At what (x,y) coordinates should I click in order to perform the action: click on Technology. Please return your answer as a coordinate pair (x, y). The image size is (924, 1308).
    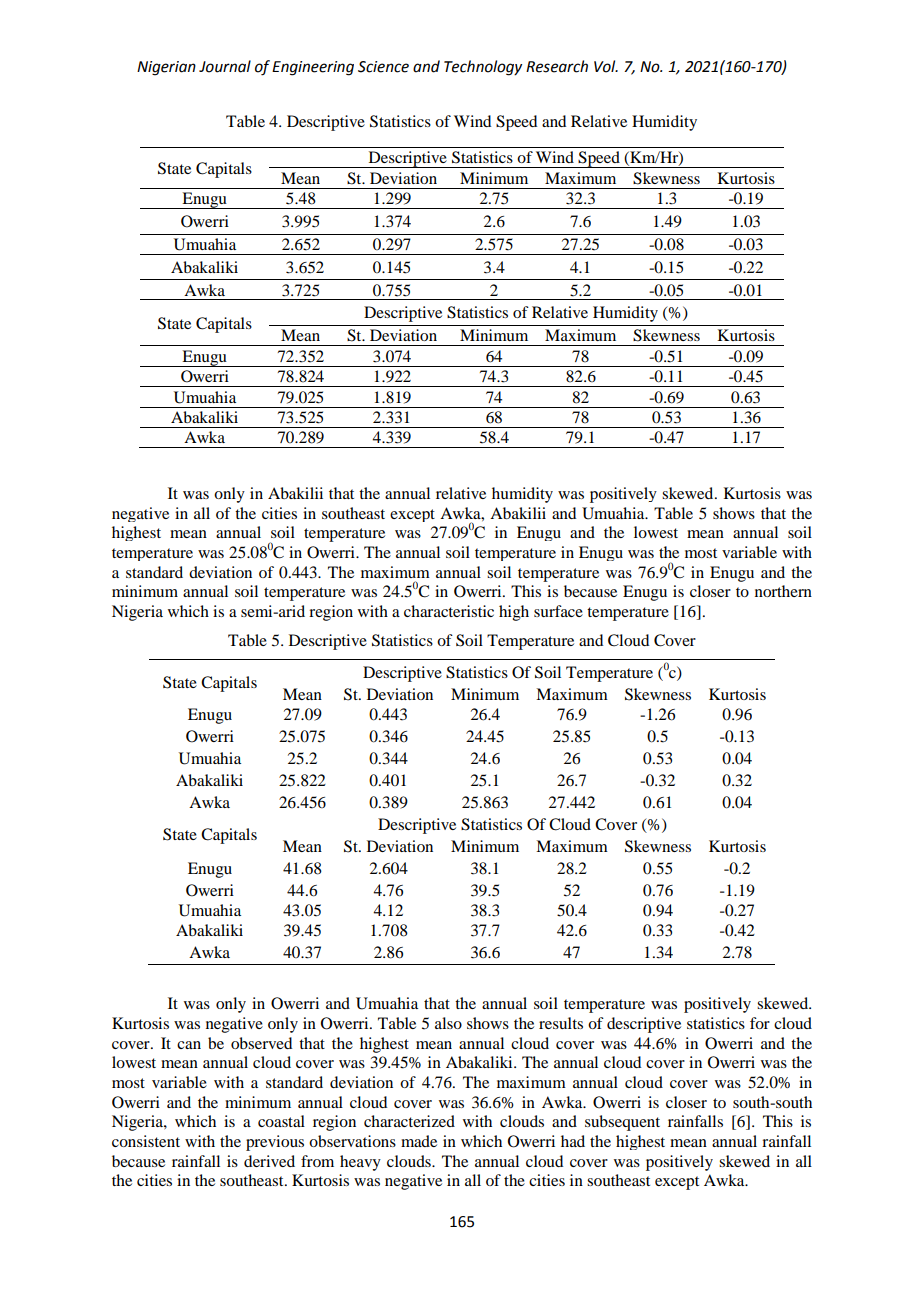
    Looking at the image, I should click on (483, 68).
